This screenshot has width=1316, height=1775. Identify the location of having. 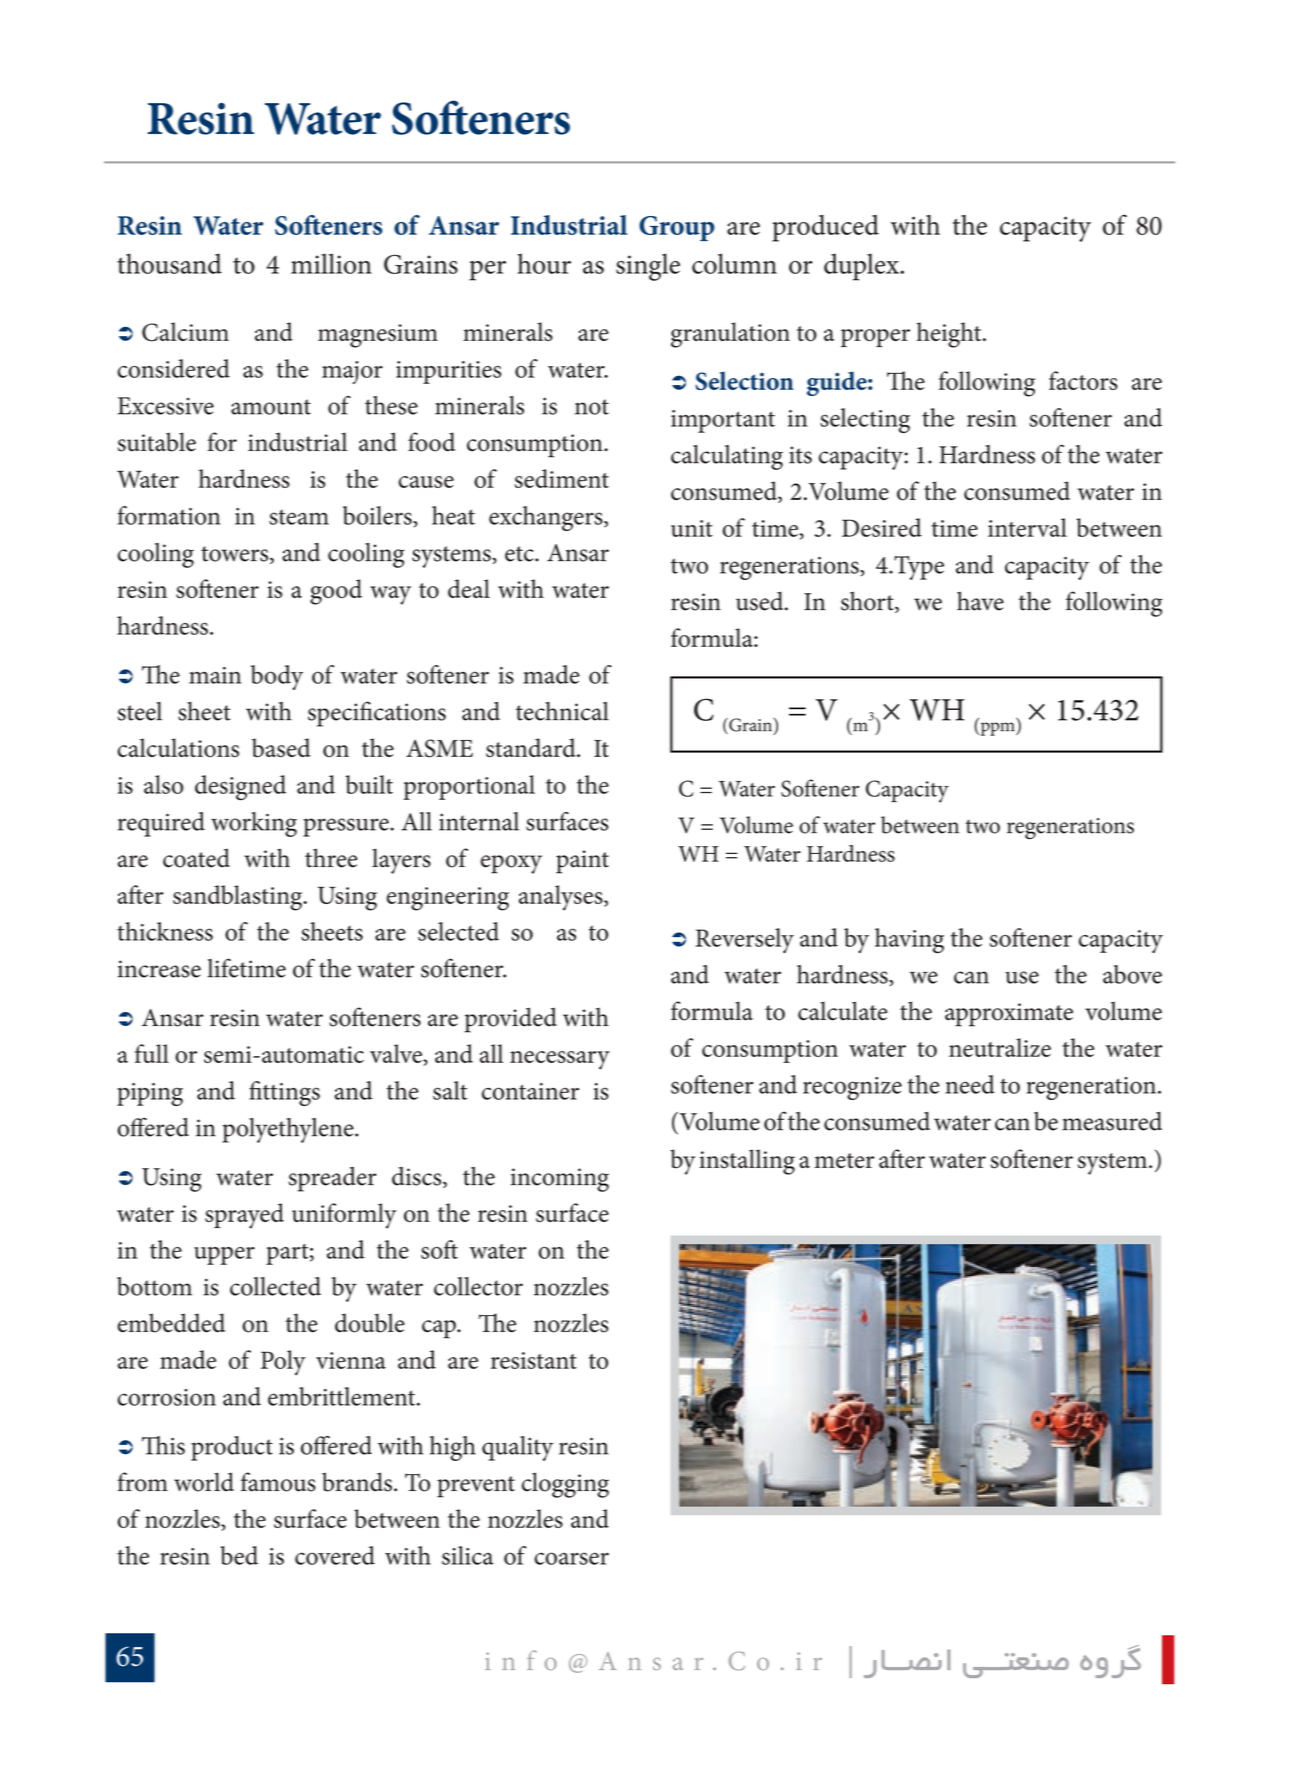
(909, 940).
